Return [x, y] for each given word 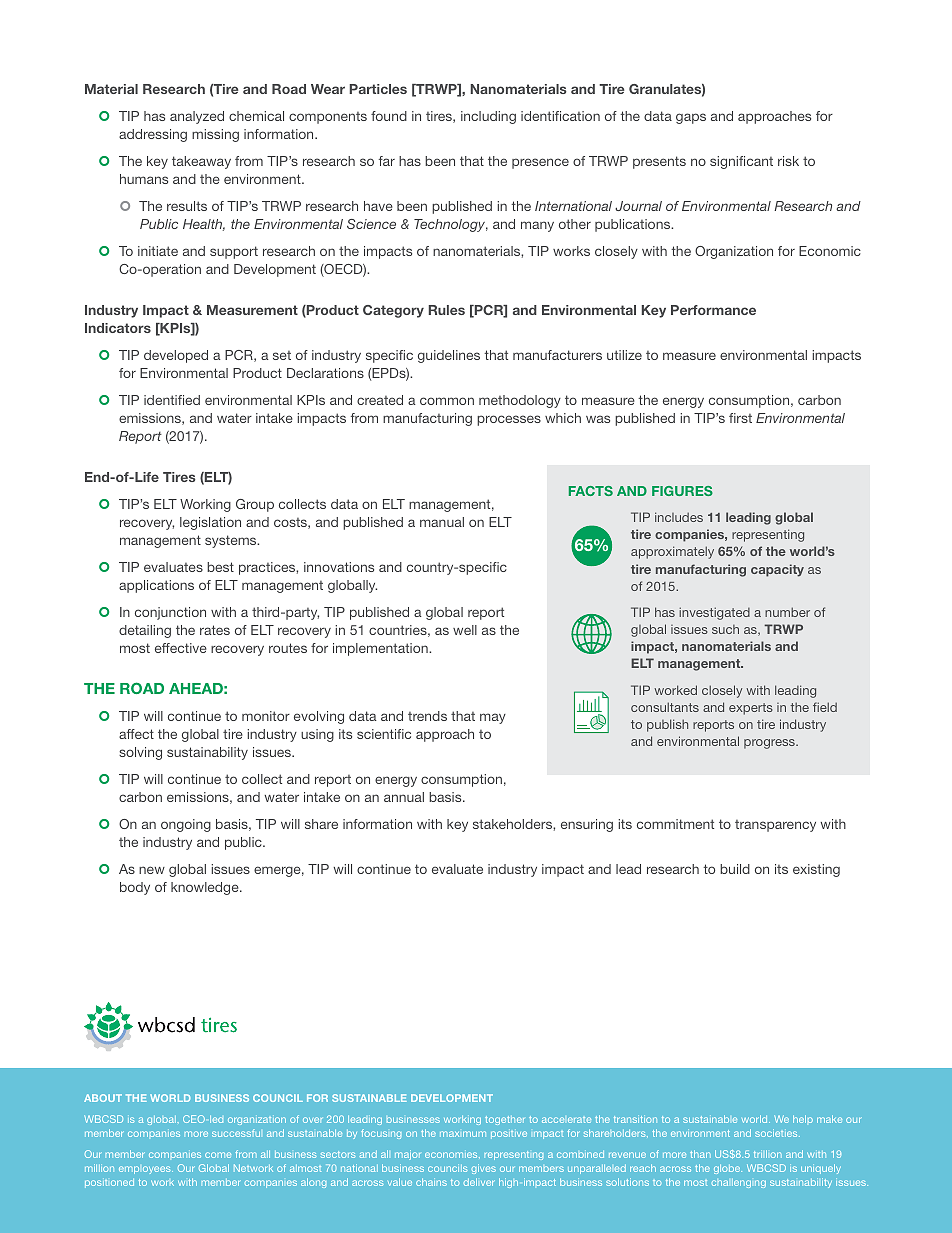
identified [172, 400]
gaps [691, 118]
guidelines [449, 356]
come [218, 1155]
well [465, 630]
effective [181, 648]
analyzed [197, 117]
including [488, 117]
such [725, 629]
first [740, 418]
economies [452, 1155]
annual [404, 797]
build [735, 869]
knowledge [206, 888]
